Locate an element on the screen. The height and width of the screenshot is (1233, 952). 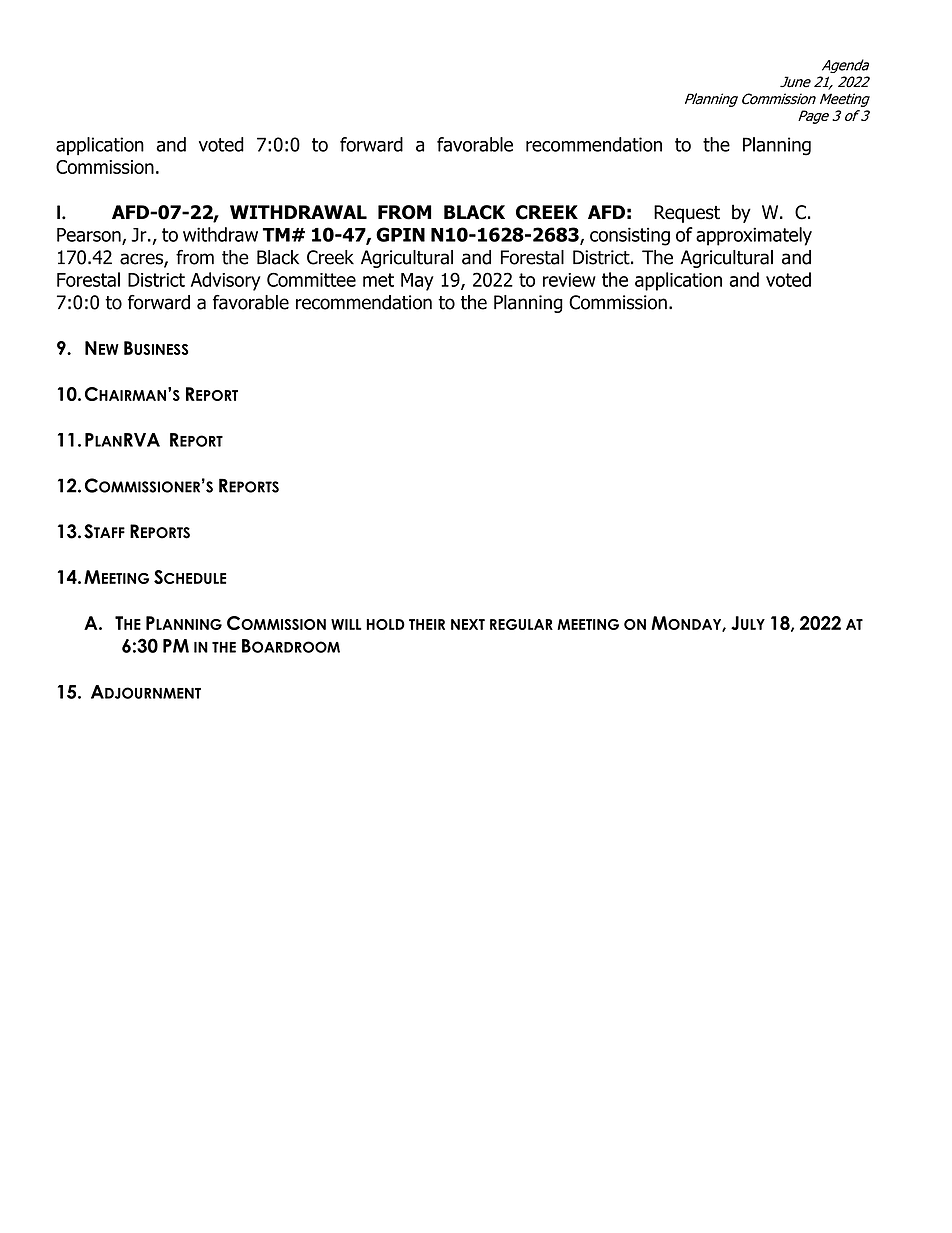
REGULAR is located at coordinates (521, 624).
